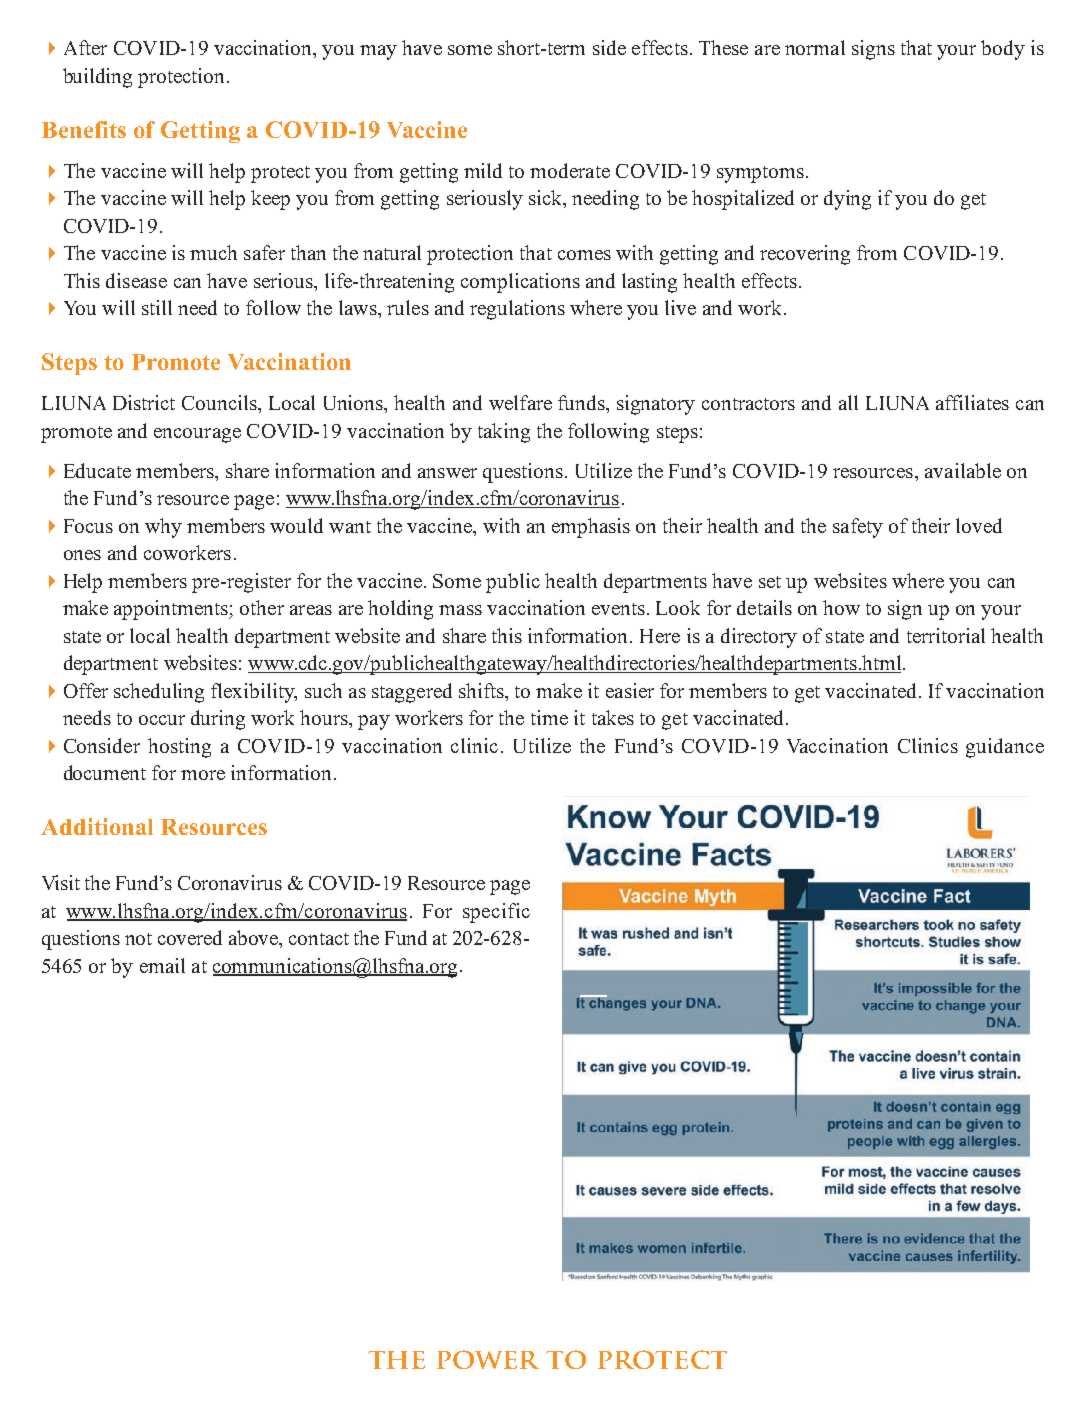  What do you see at coordinates (97, 78) in the page?
I see `building` at bounding box center [97, 78].
